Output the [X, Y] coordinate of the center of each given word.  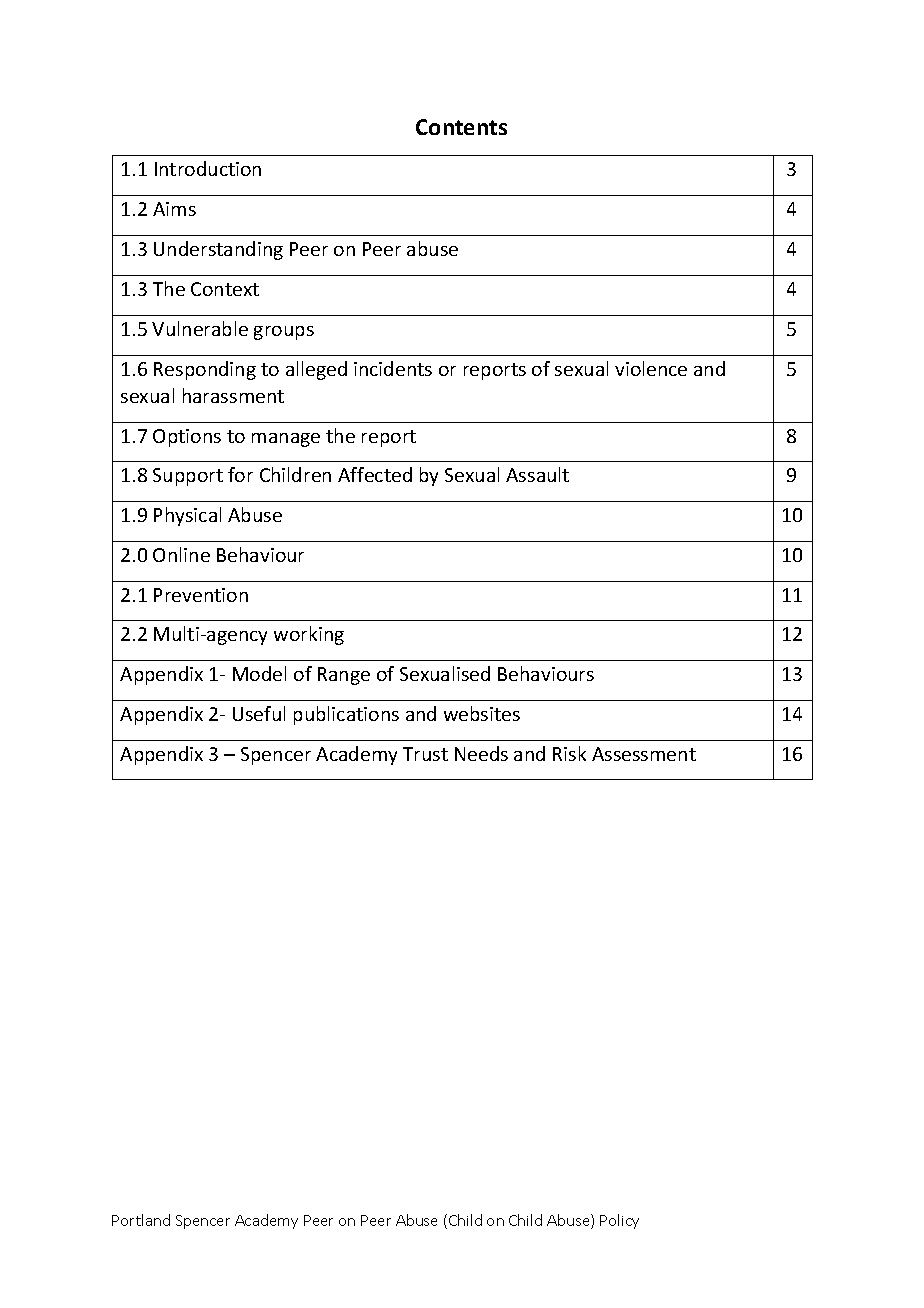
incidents [393, 368]
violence [651, 368]
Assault [537, 474]
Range [344, 676]
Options [187, 438]
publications [346, 715]
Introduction [208, 168]
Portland [141, 1220]
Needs [481, 753]
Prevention [201, 595]
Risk [569, 753]
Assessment [644, 754]
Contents [461, 127]
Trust [425, 754]
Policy [619, 1221]
